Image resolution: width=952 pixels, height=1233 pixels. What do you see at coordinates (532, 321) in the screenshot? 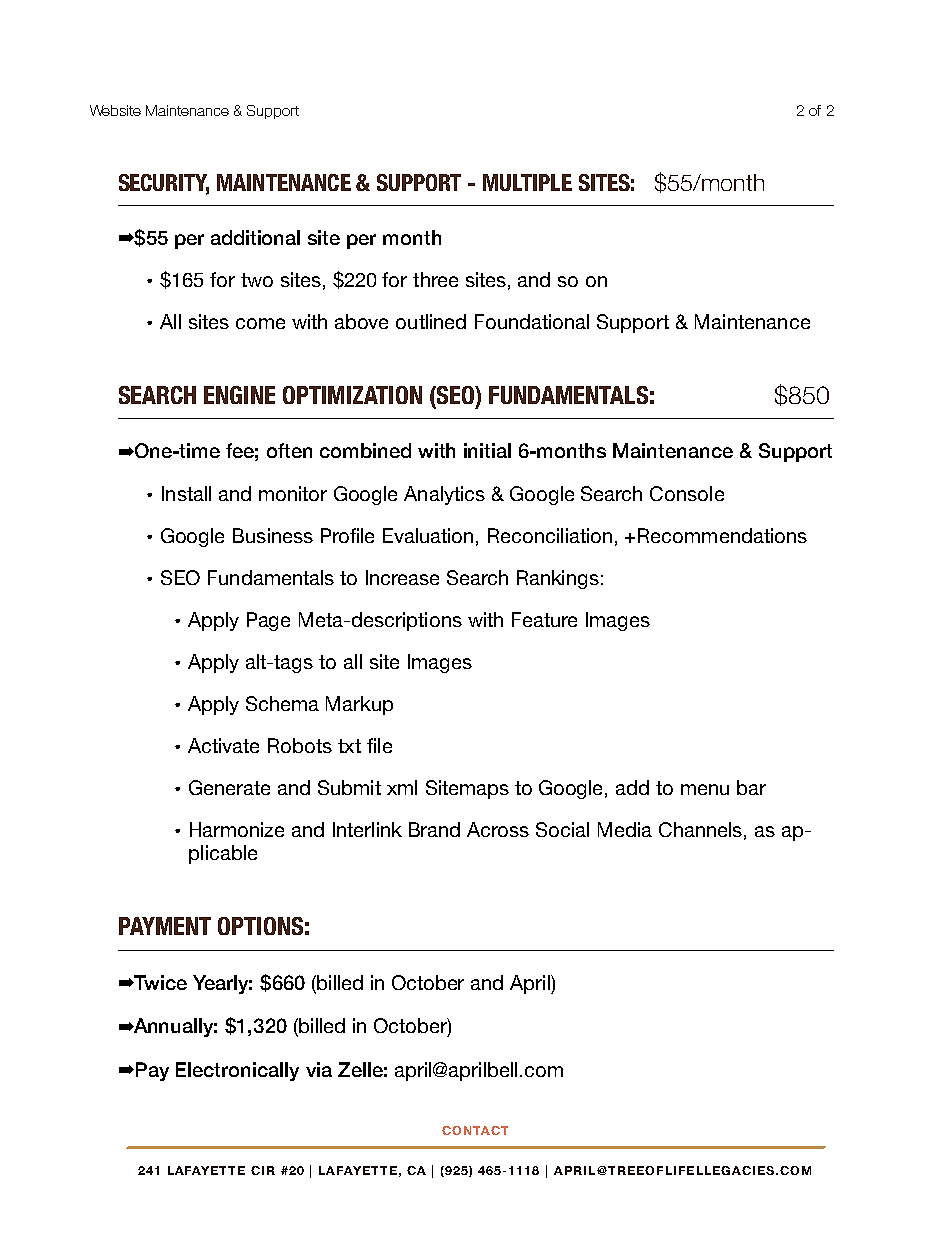
I see `Foundational` at bounding box center [532, 321].
